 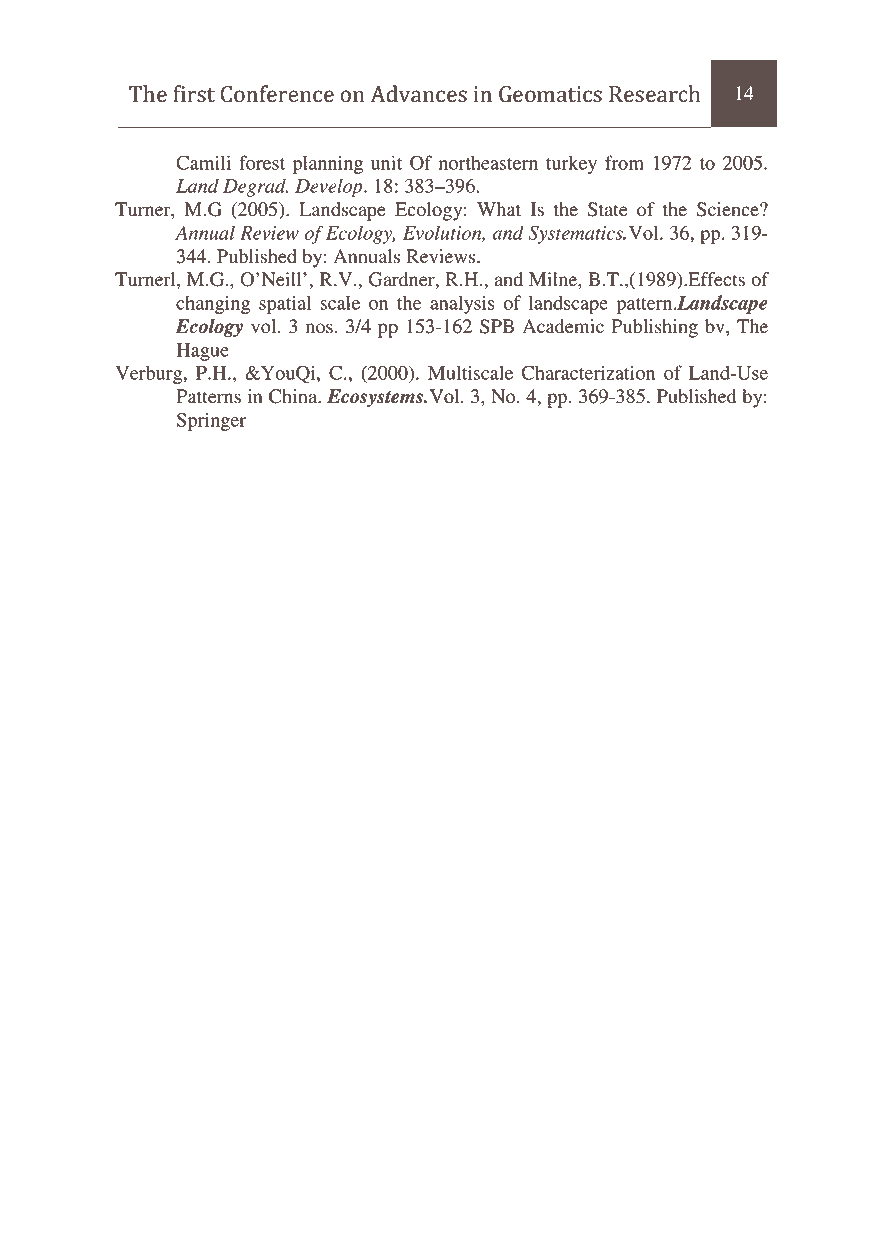 I want to click on Characterization, so click(x=588, y=372).
